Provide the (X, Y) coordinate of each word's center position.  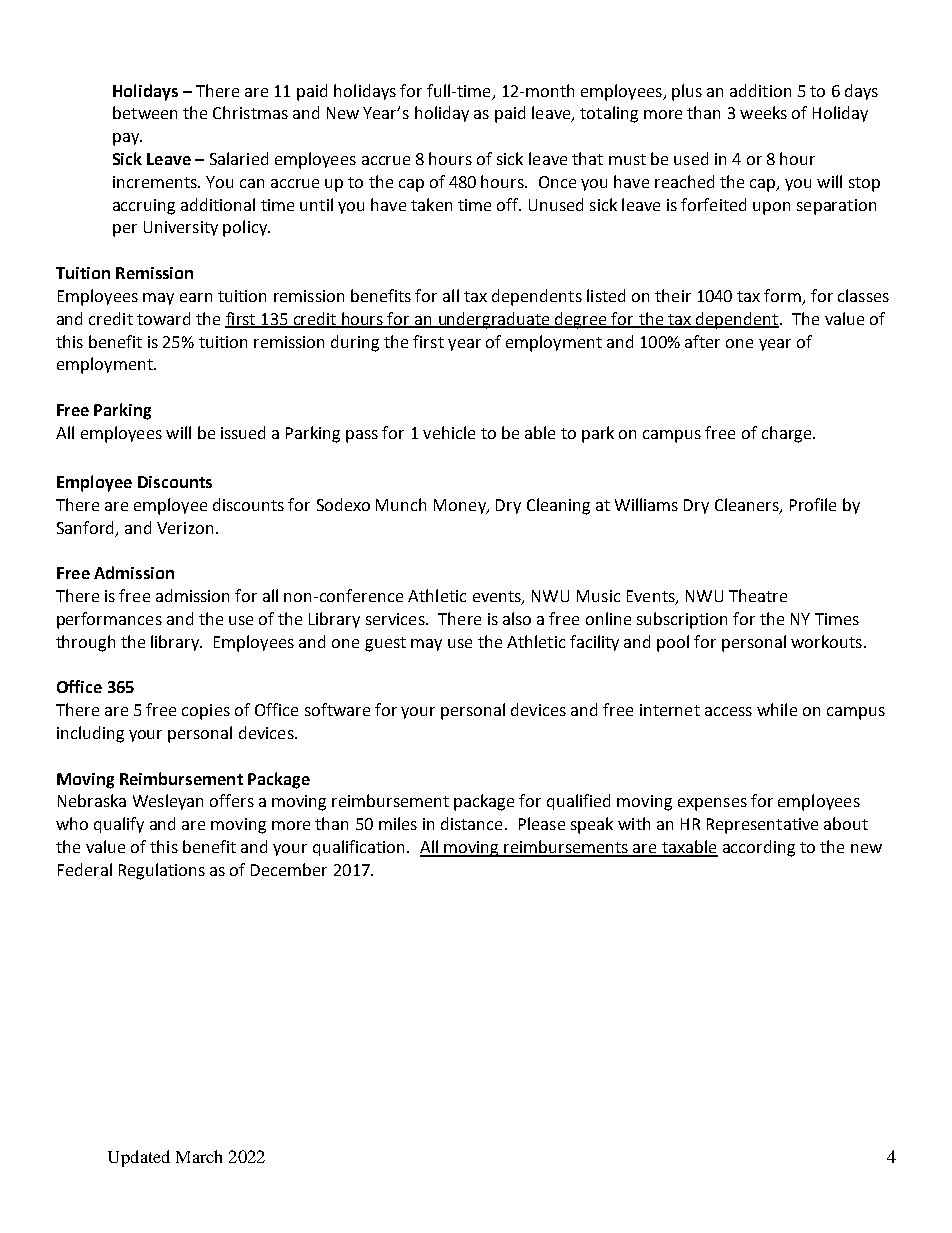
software (337, 709)
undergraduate (494, 320)
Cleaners (748, 505)
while (777, 709)
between (145, 112)
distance (471, 823)
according (759, 848)
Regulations (162, 871)
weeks (763, 112)
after (702, 341)
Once (557, 182)
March (199, 1156)
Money (461, 506)
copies (206, 712)
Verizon (185, 528)
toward (163, 318)
